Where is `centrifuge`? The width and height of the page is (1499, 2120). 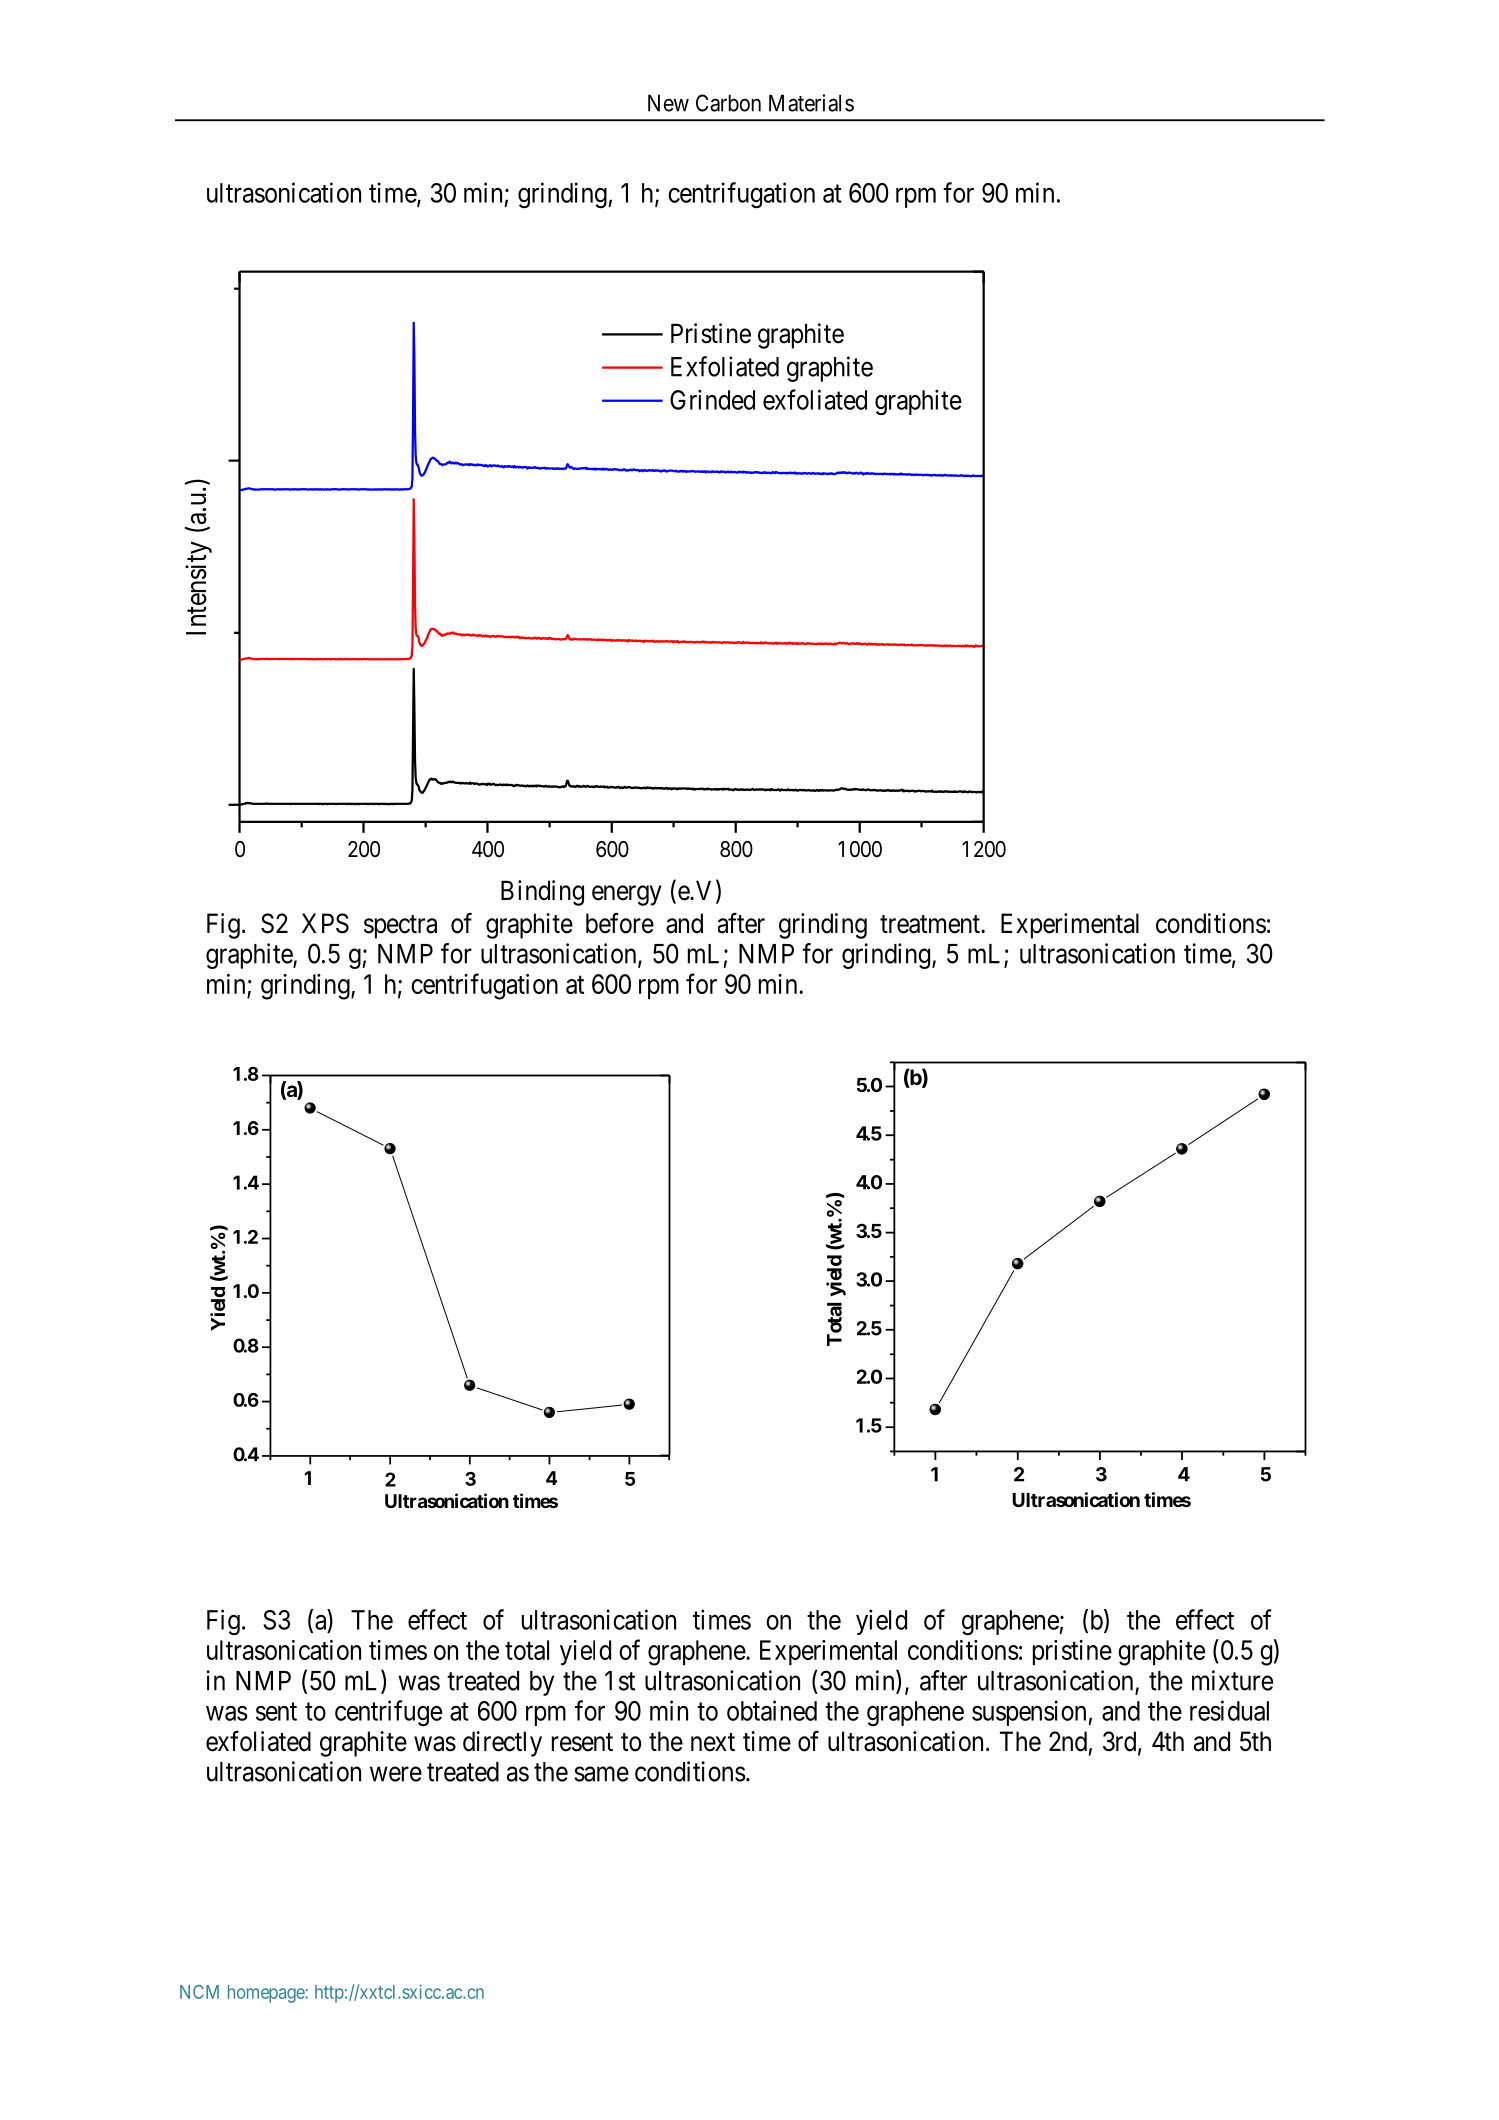
centrifuge is located at coordinates (388, 1713).
